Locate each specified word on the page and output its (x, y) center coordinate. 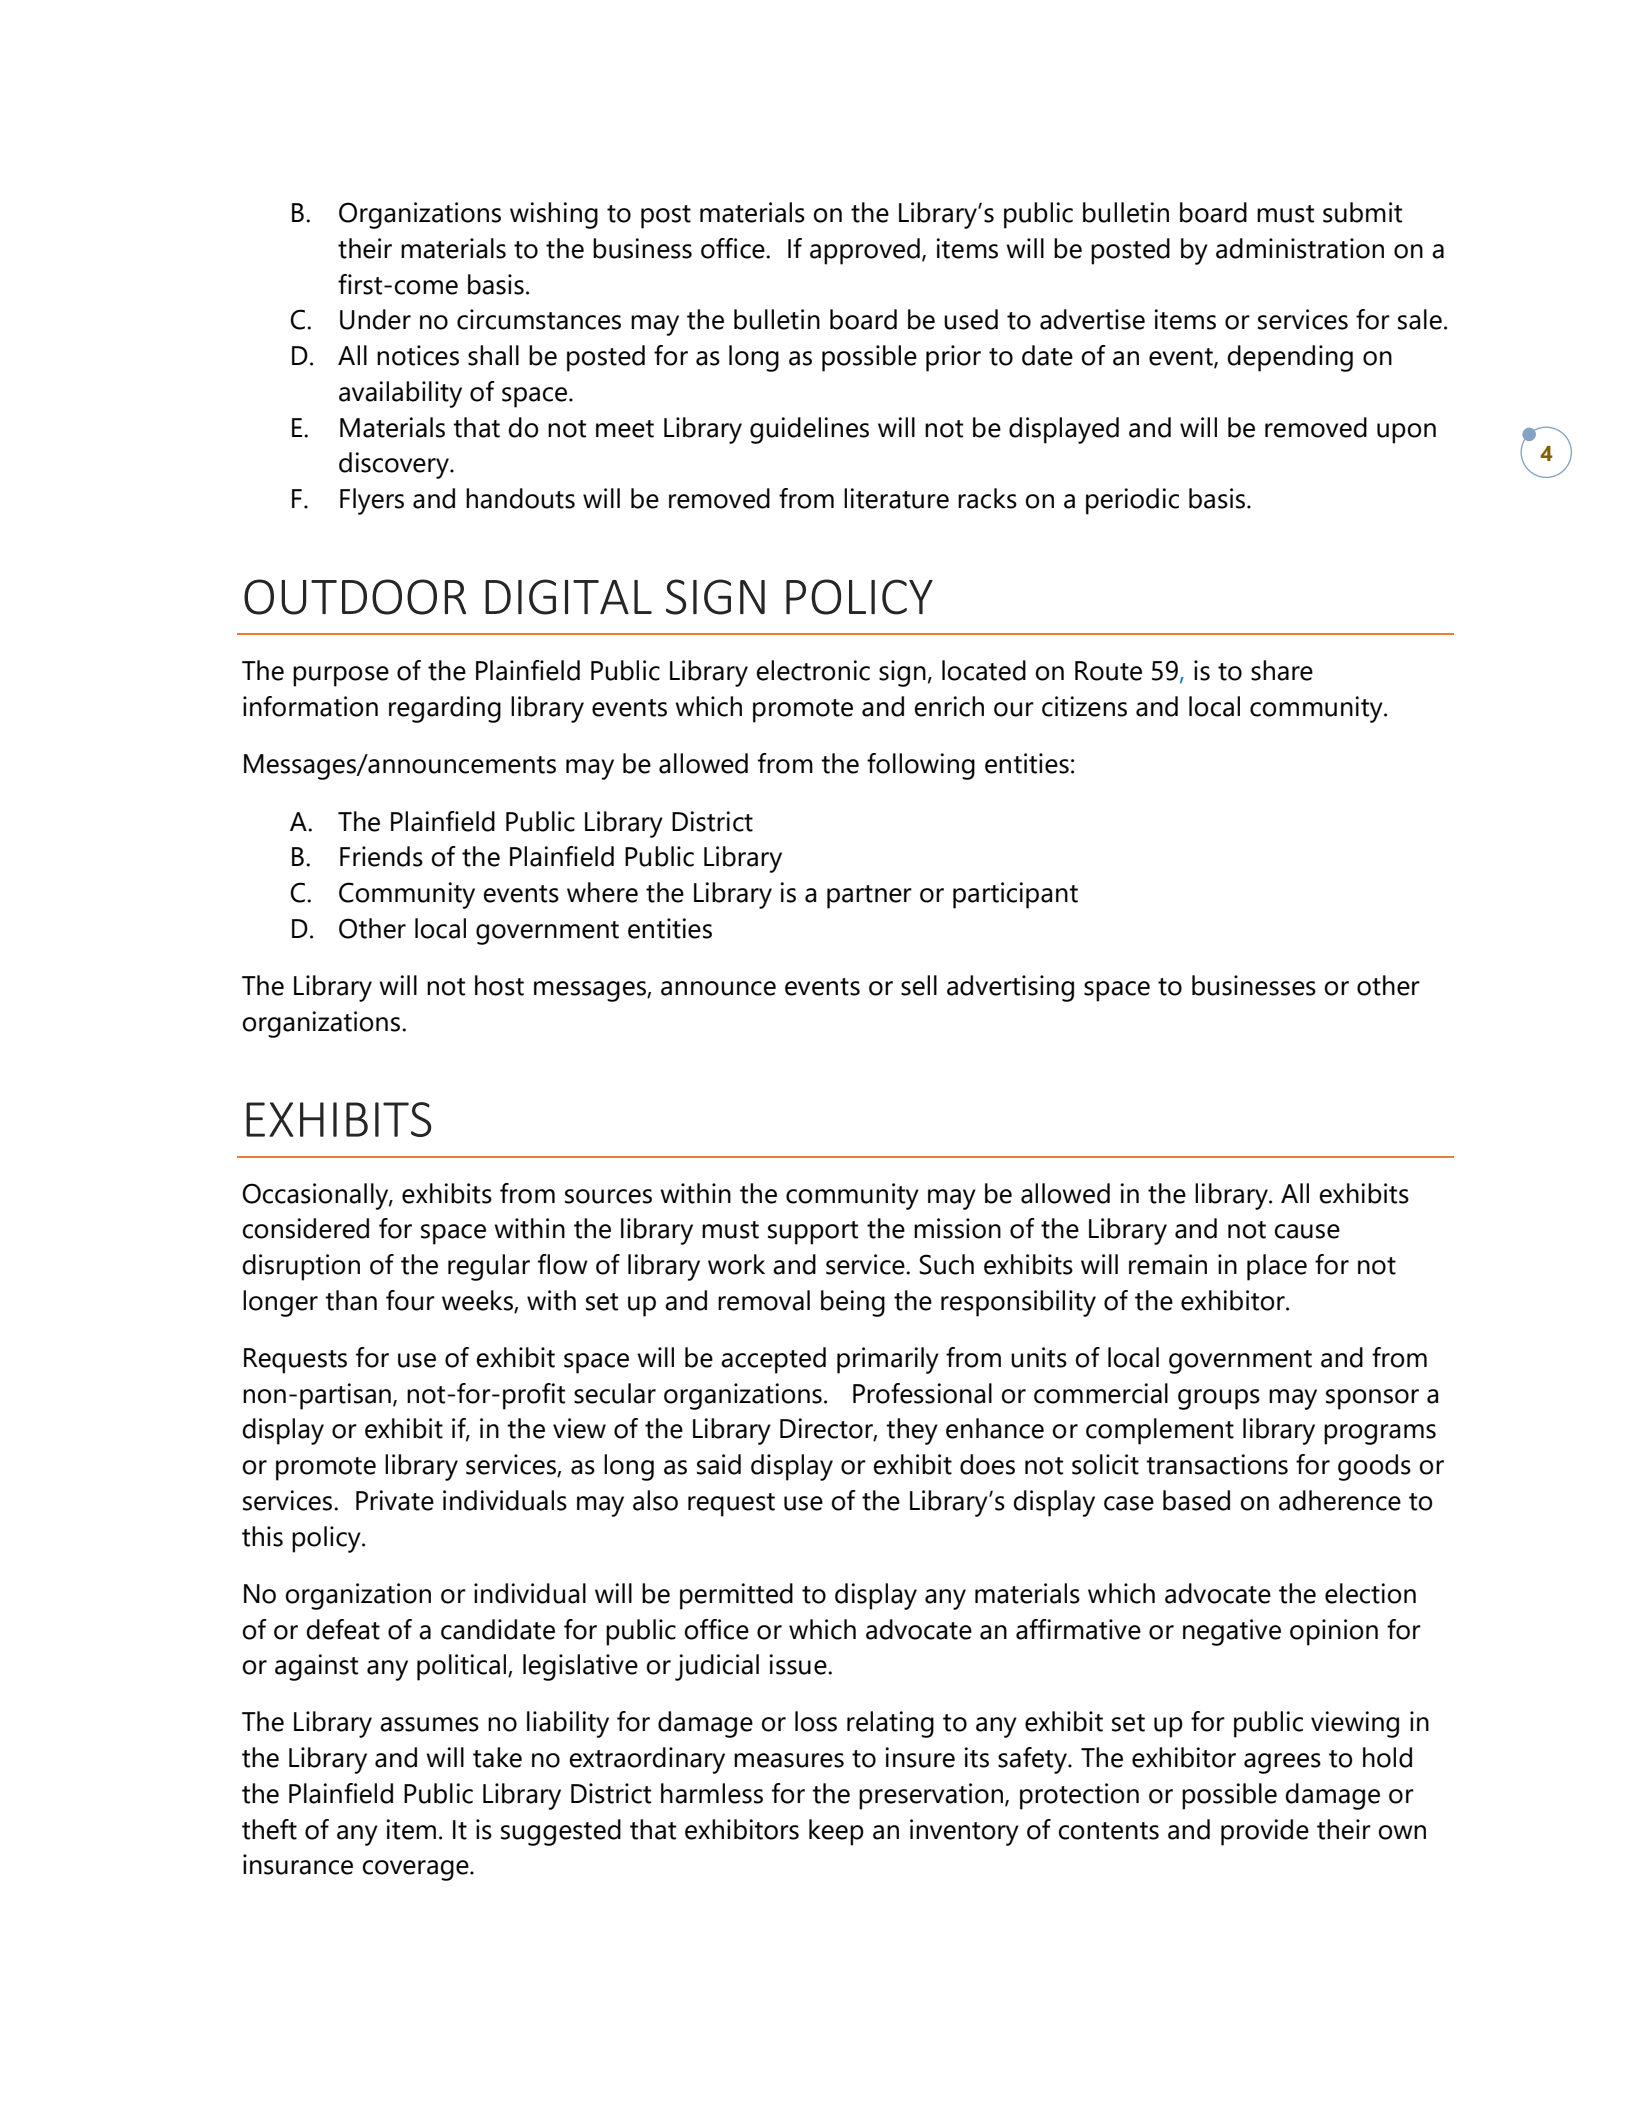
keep (836, 1832)
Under (375, 319)
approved (865, 251)
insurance (298, 1864)
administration (1300, 248)
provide (1265, 1832)
